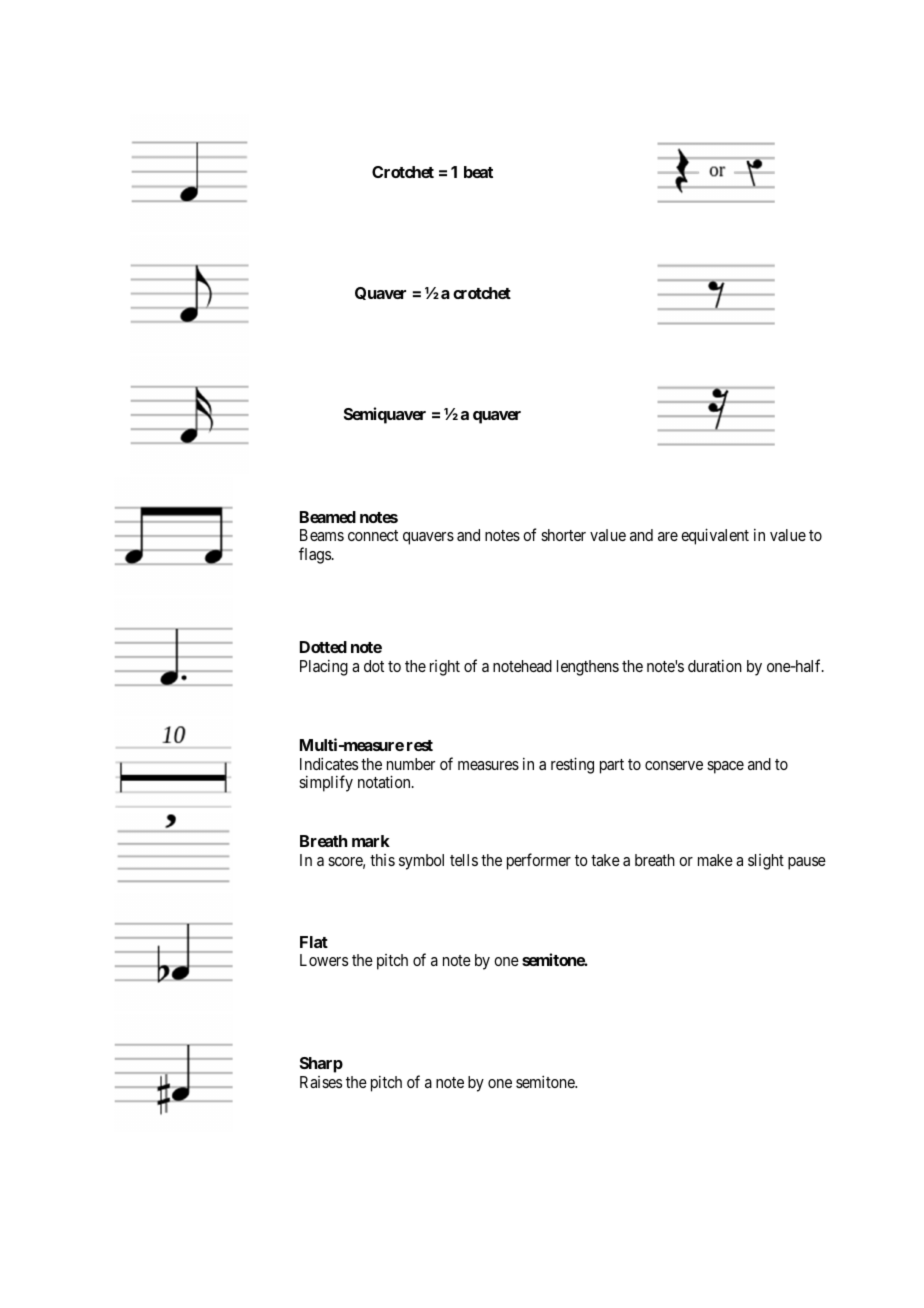  I want to click on performer, so click(539, 861).
